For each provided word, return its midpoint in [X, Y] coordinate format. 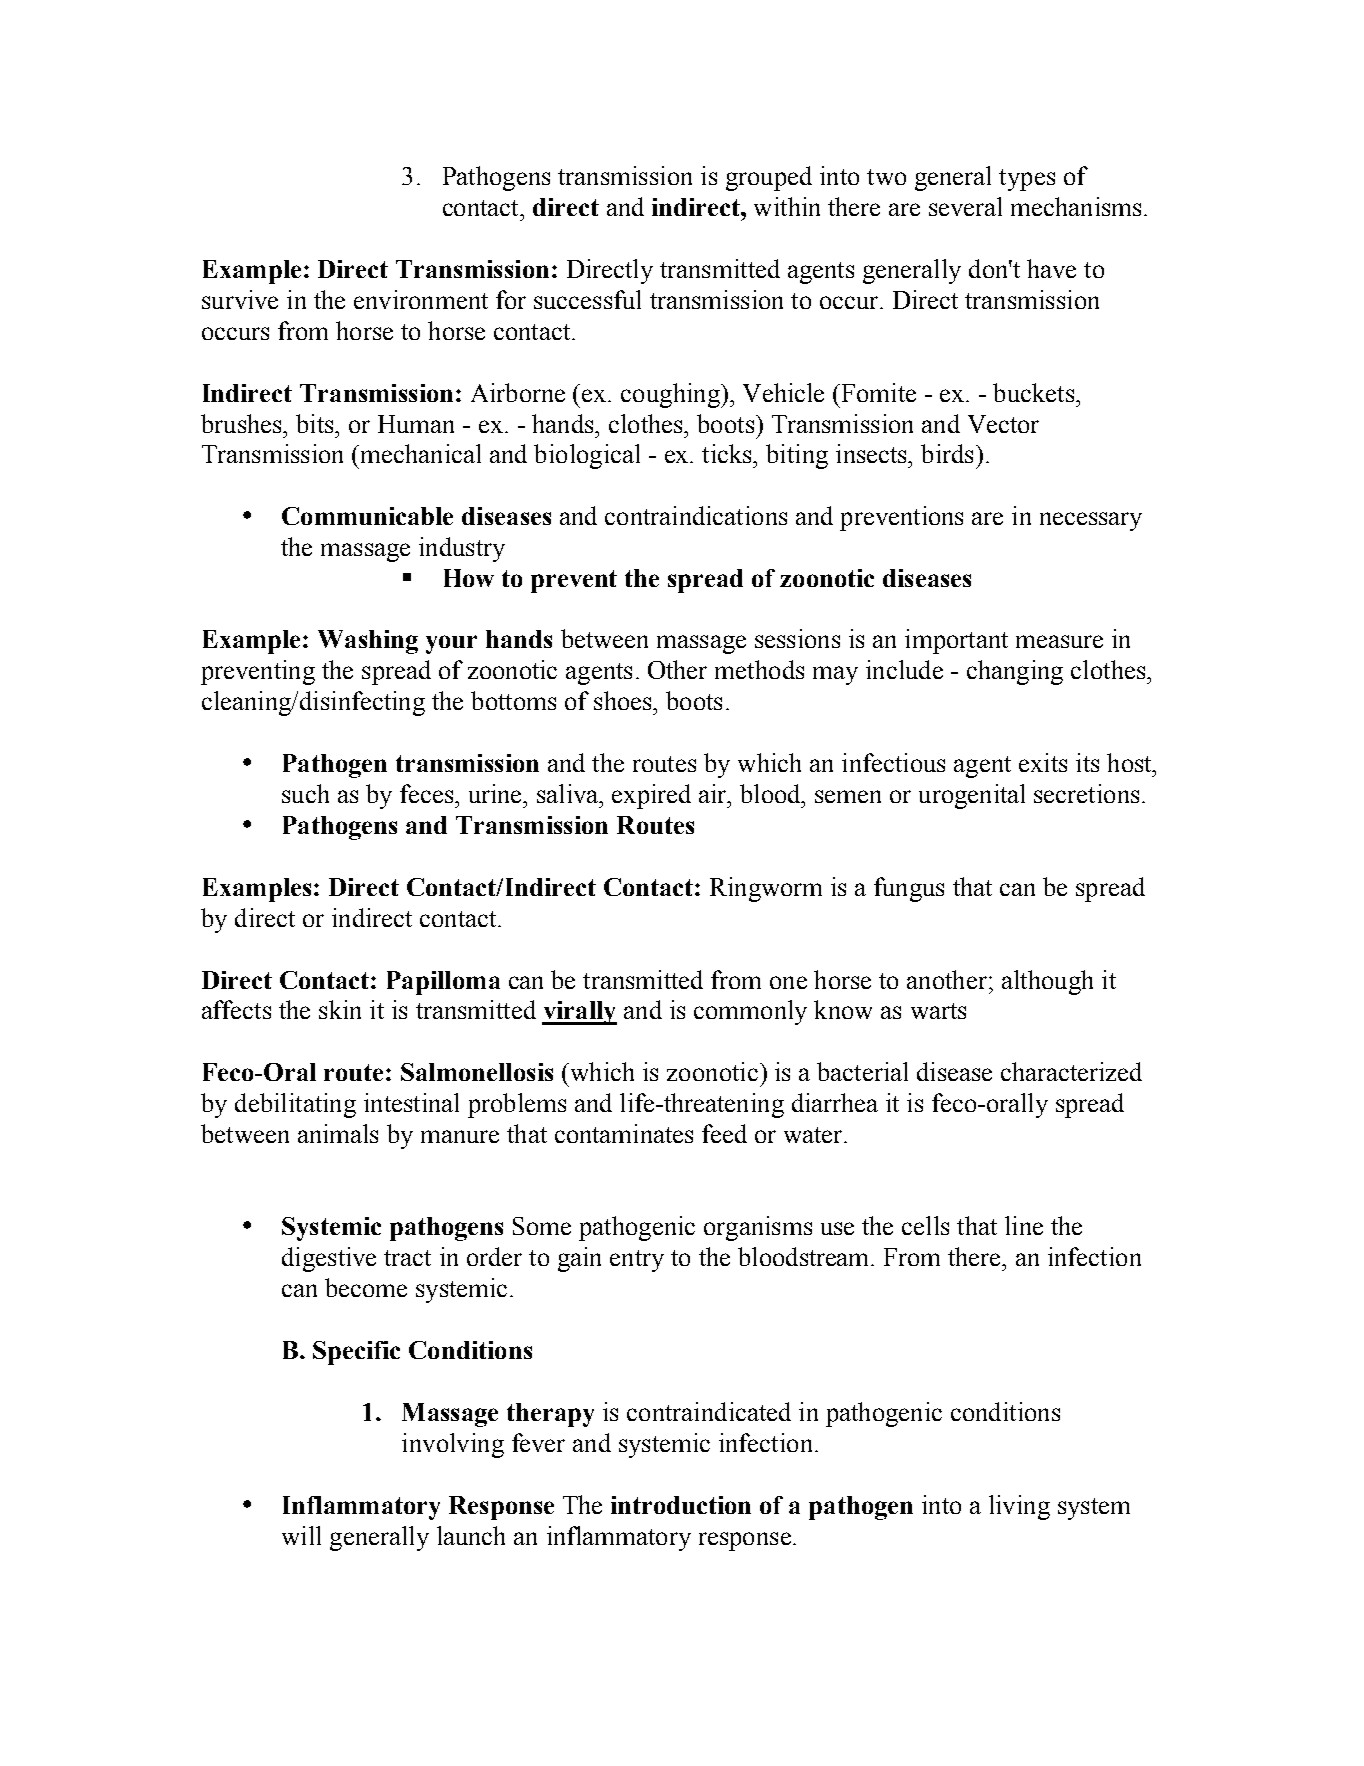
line [1024, 1225]
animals [338, 1133]
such [305, 793]
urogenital [972, 796]
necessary [1091, 521]
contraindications [696, 515]
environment [421, 299]
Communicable [367, 516]
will [301, 1535]
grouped [769, 178]
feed [724, 1133]
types [1027, 180]
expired [651, 796]
